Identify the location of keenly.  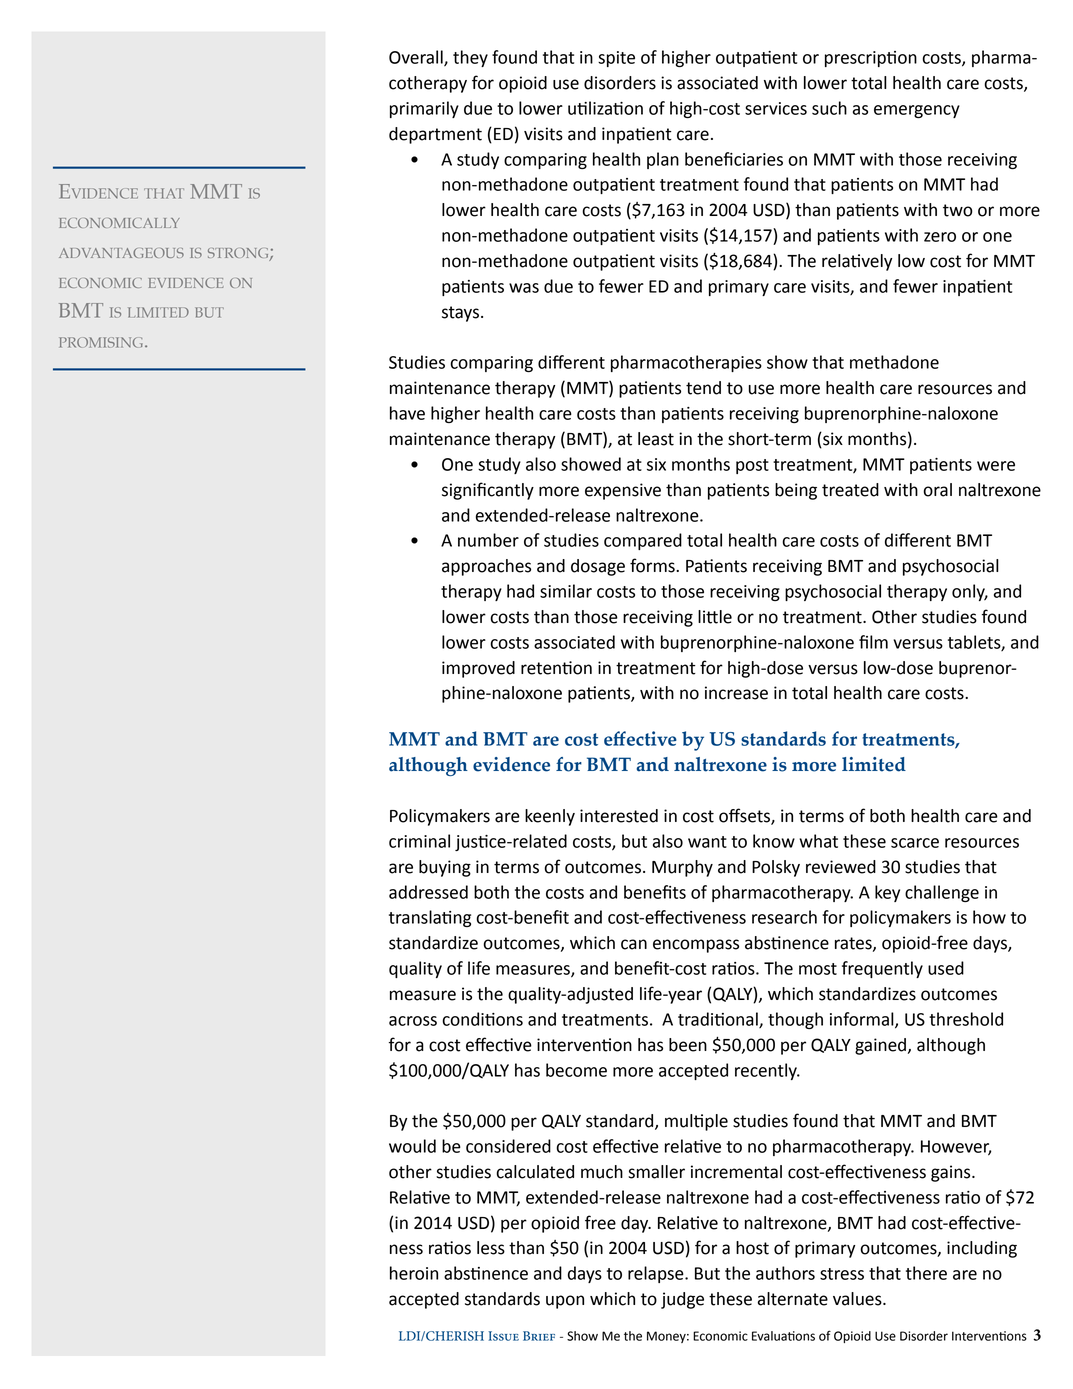
(550, 817).
